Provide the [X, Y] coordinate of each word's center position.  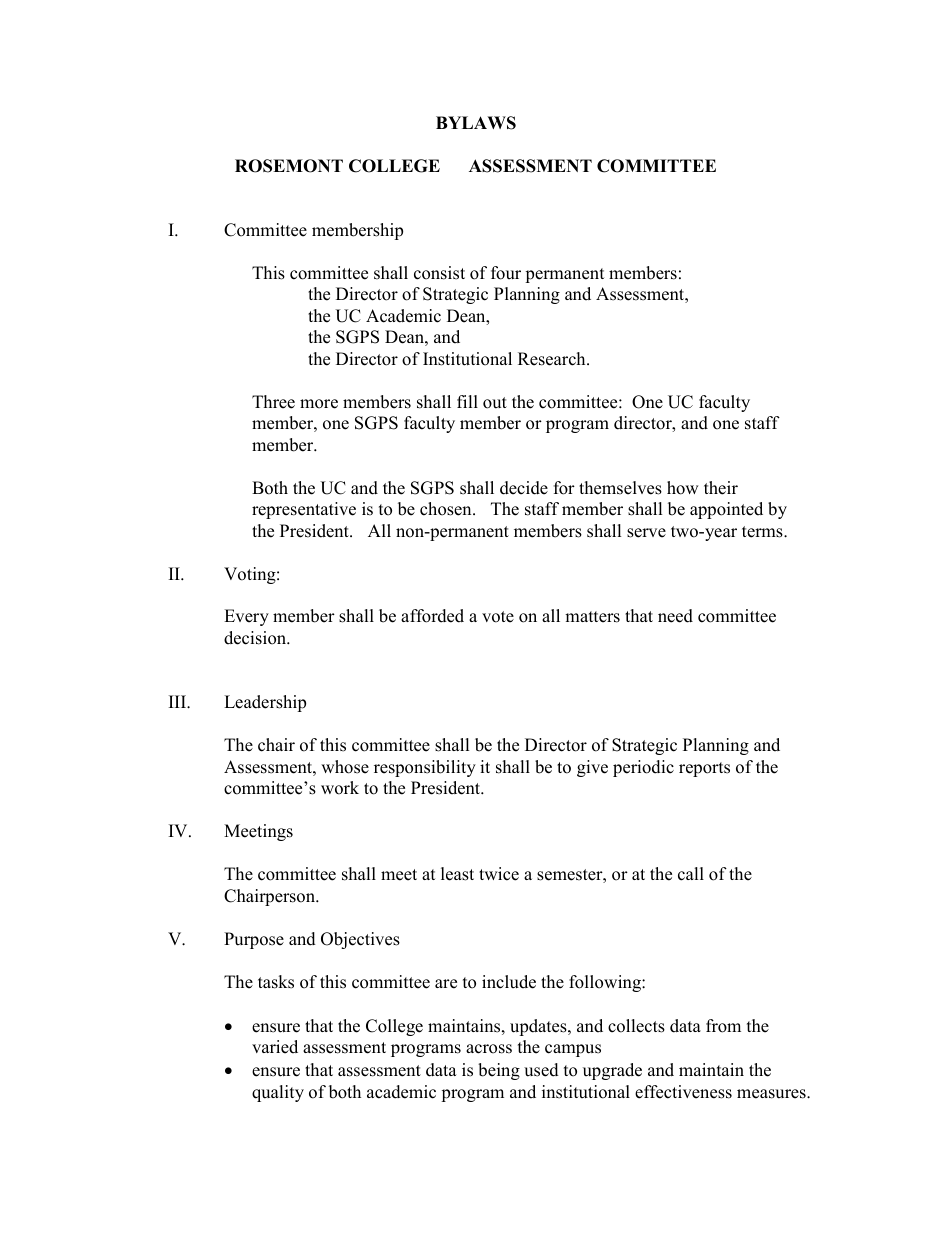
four [506, 273]
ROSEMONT [289, 166]
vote [498, 617]
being [499, 1071]
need [675, 616]
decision [256, 638]
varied [275, 1047]
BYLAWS [476, 123]
